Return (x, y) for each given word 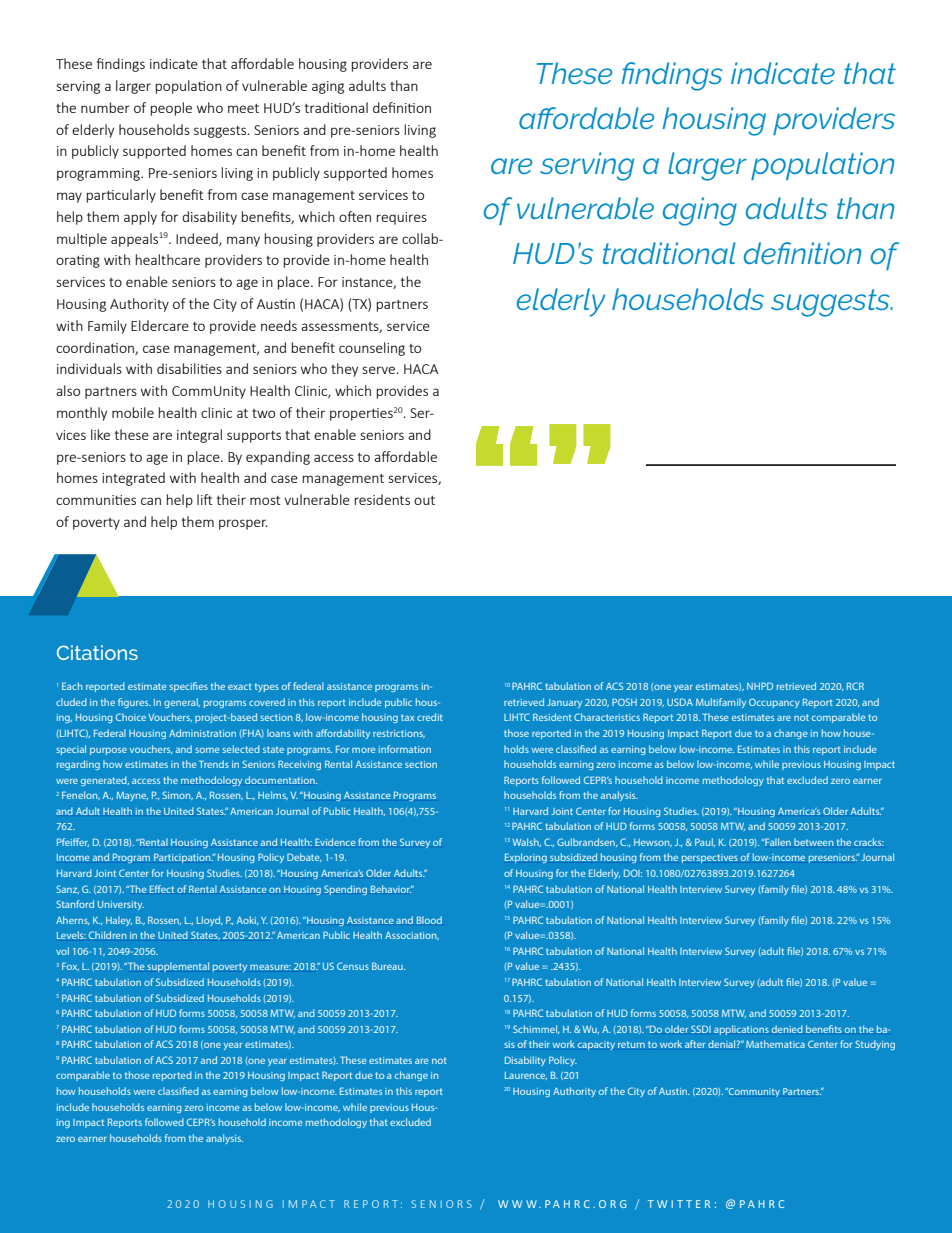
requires (401, 218)
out (424, 500)
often (355, 216)
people (171, 109)
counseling (372, 349)
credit (430, 717)
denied (787, 1029)
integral (199, 436)
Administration (202, 733)
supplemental (178, 967)
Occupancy (774, 703)
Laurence (526, 1076)
